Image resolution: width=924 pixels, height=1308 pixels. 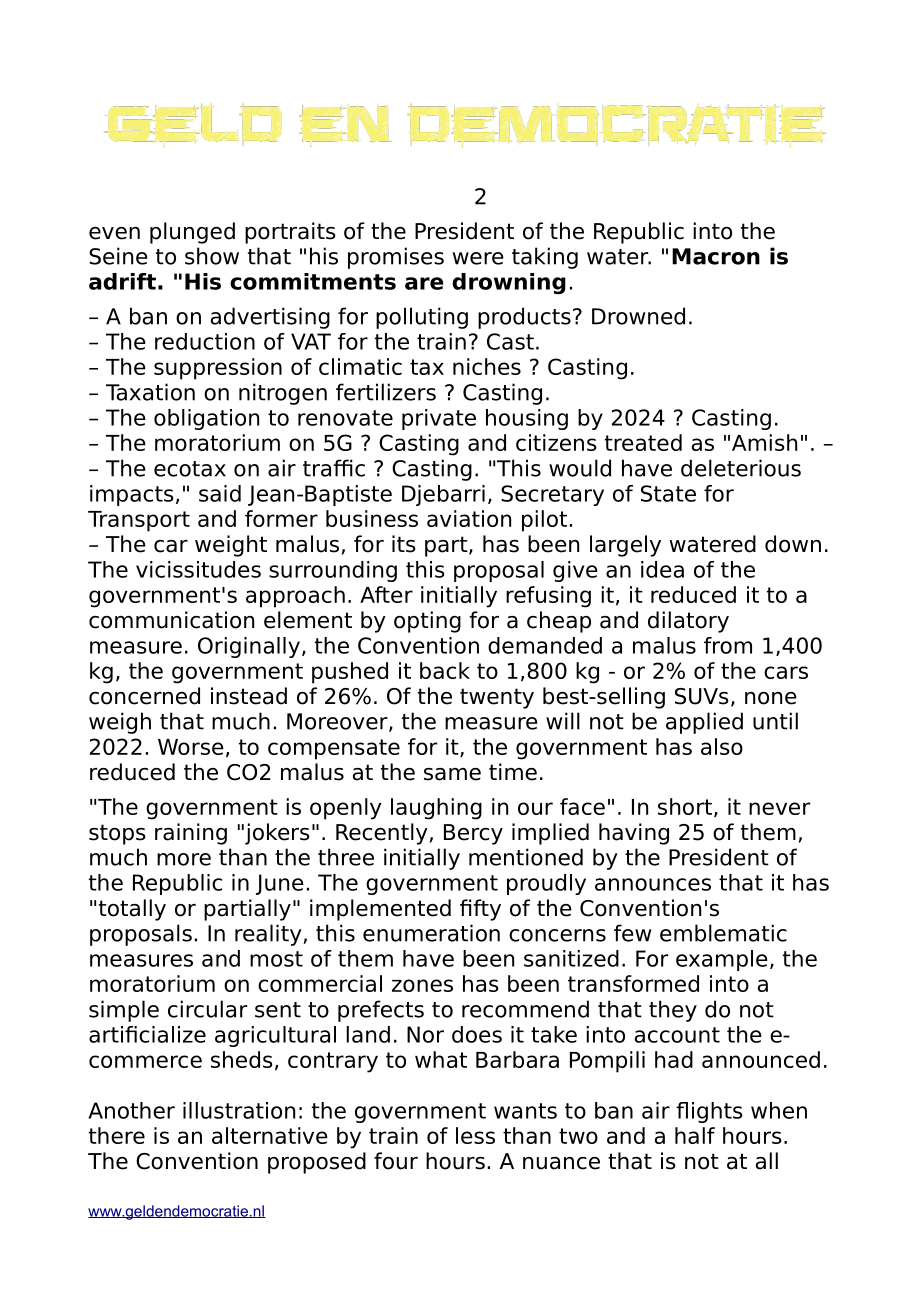 I want to click on show, so click(x=212, y=256).
